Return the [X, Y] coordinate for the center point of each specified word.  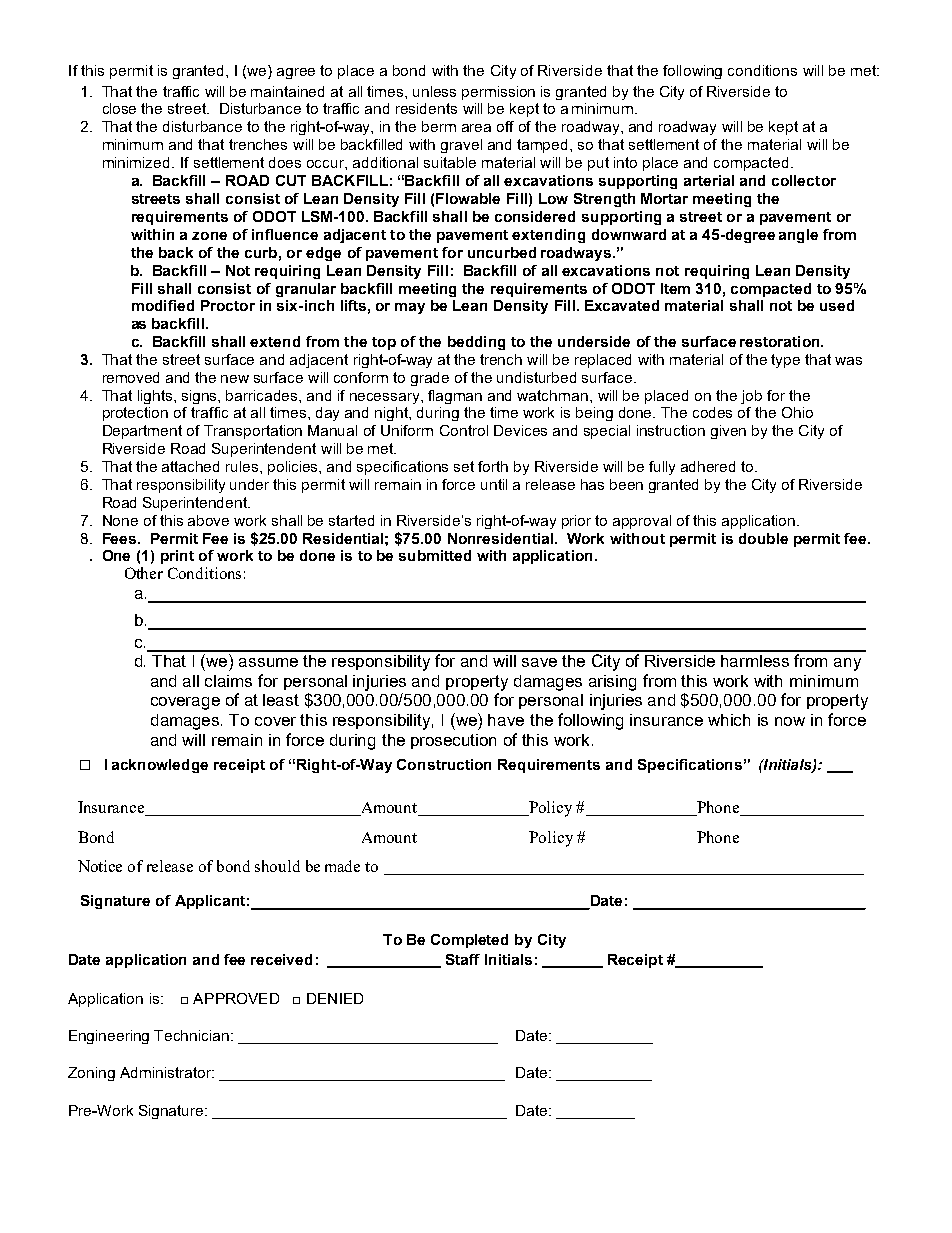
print [177, 557]
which [729, 720]
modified [163, 305]
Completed [469, 941]
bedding [476, 343]
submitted [435, 555]
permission [498, 93]
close [119, 108]
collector [804, 180]
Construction [444, 764]
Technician [193, 1035]
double [763, 538]
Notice [100, 866]
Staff [463, 959]
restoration [781, 341]
